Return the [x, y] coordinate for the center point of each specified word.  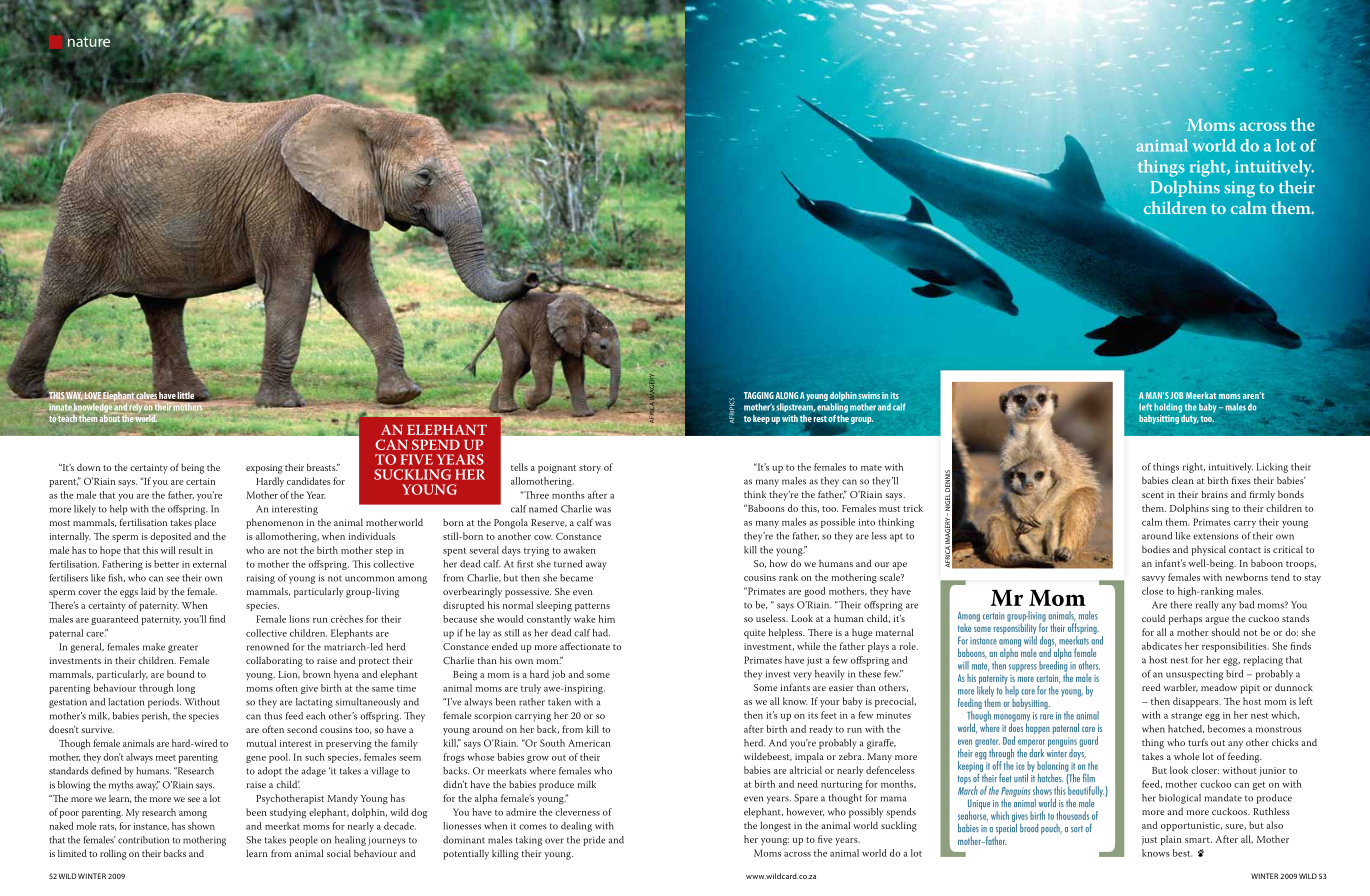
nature [89, 42]
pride [594, 841]
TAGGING [759, 395]
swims [869, 395]
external [210, 564]
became [576, 578]
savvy [1153, 579]
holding [1168, 408]
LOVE [93, 397]
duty [1189, 418]
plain [1171, 840]
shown [201, 826]
